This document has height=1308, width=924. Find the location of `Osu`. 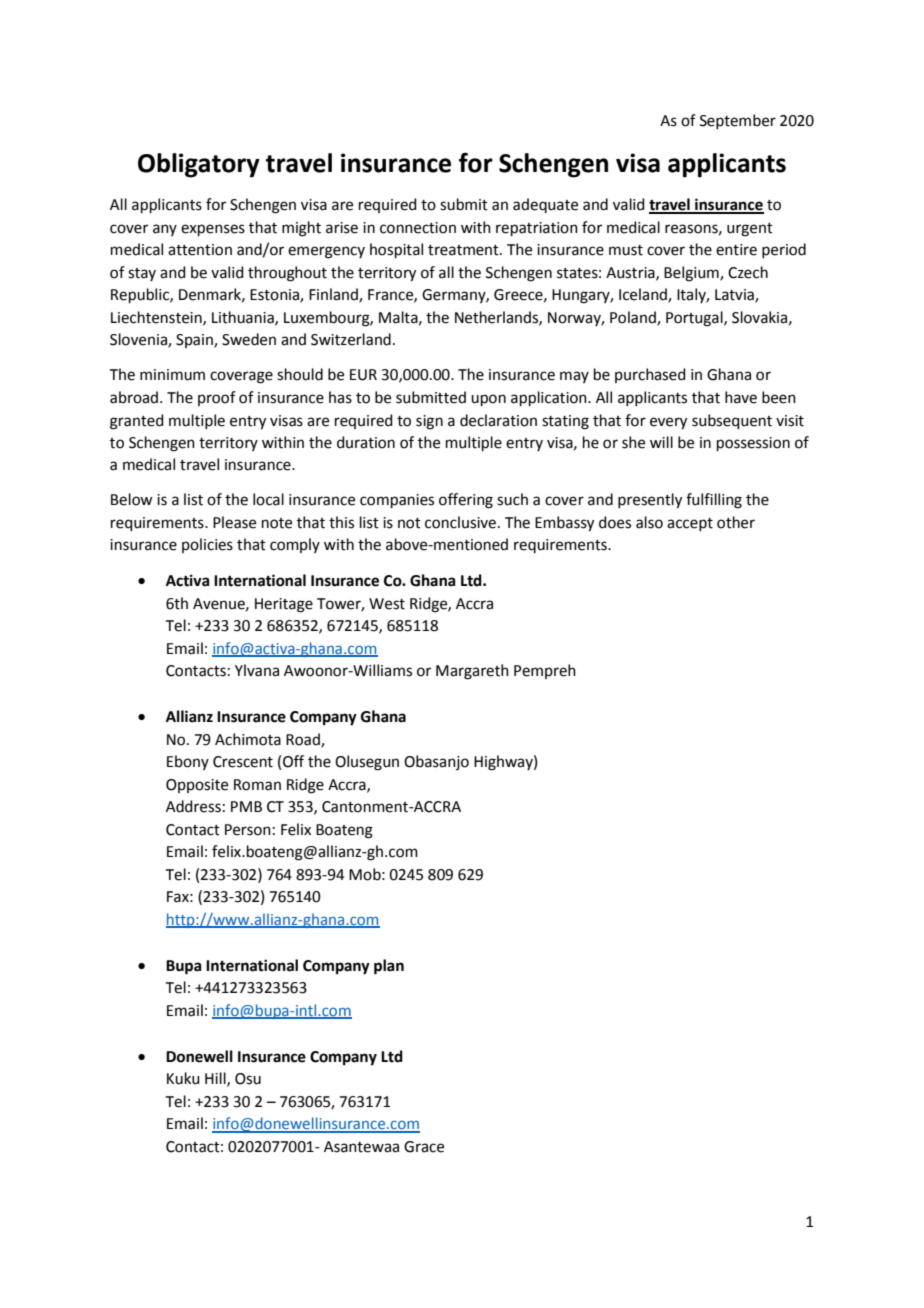

Osu is located at coordinates (248, 1079).
